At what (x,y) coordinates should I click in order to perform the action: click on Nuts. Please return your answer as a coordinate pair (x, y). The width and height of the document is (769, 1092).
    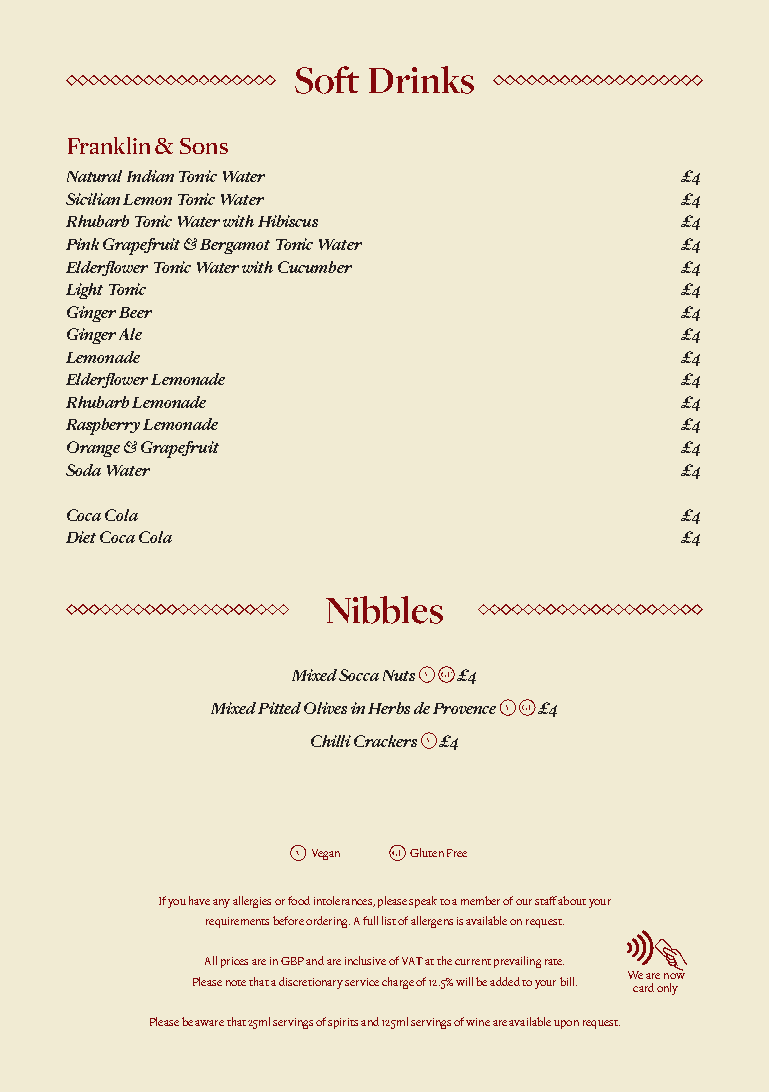
    Looking at the image, I should click on (399, 675).
